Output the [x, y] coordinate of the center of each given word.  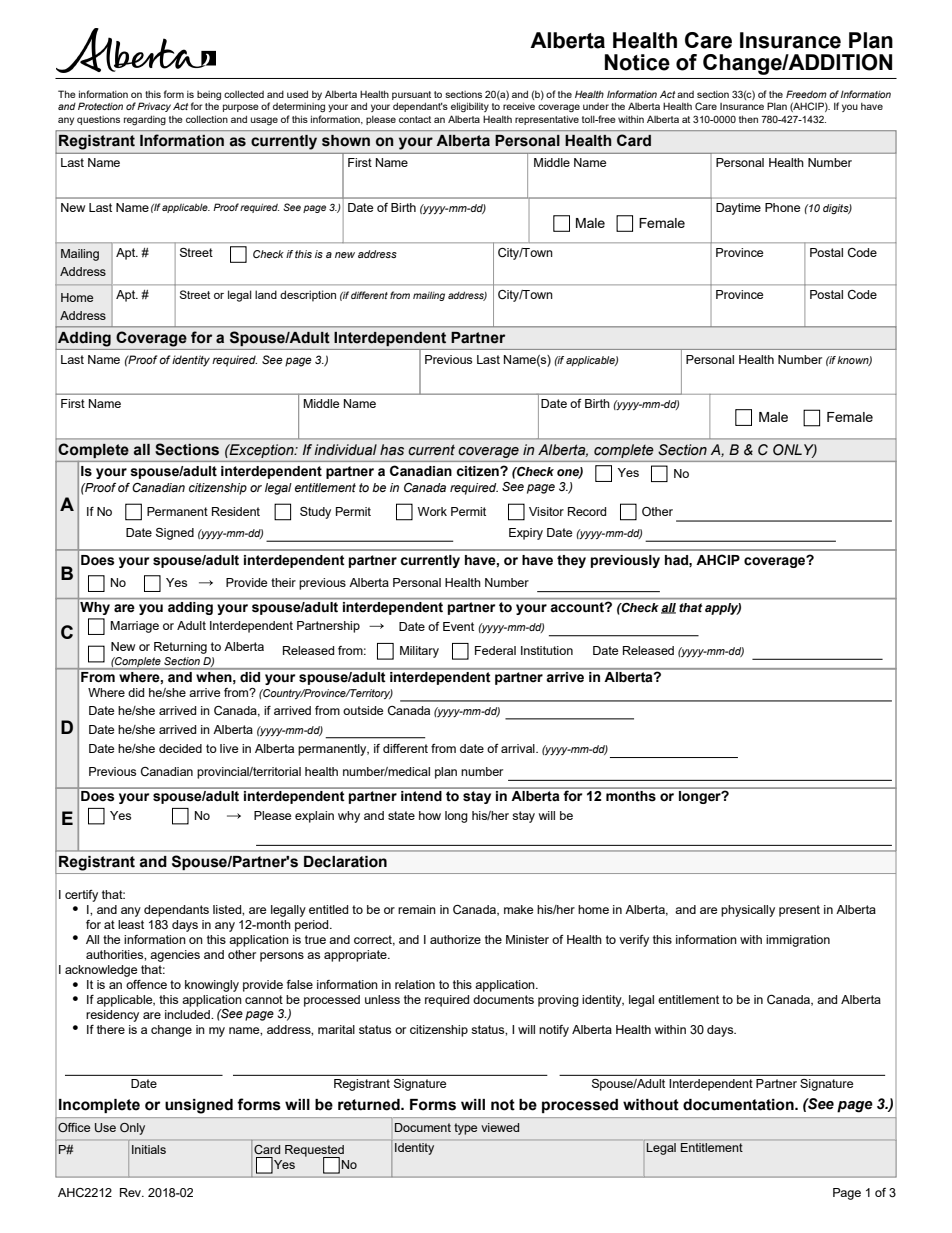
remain [417, 909]
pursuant [411, 97]
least [131, 924]
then [748, 119]
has [392, 450]
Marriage [134, 627]
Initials [149, 1149]
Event [458, 626]
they [571, 561]
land [266, 294]
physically [748, 911]
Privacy [154, 107]
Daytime [738, 209]
